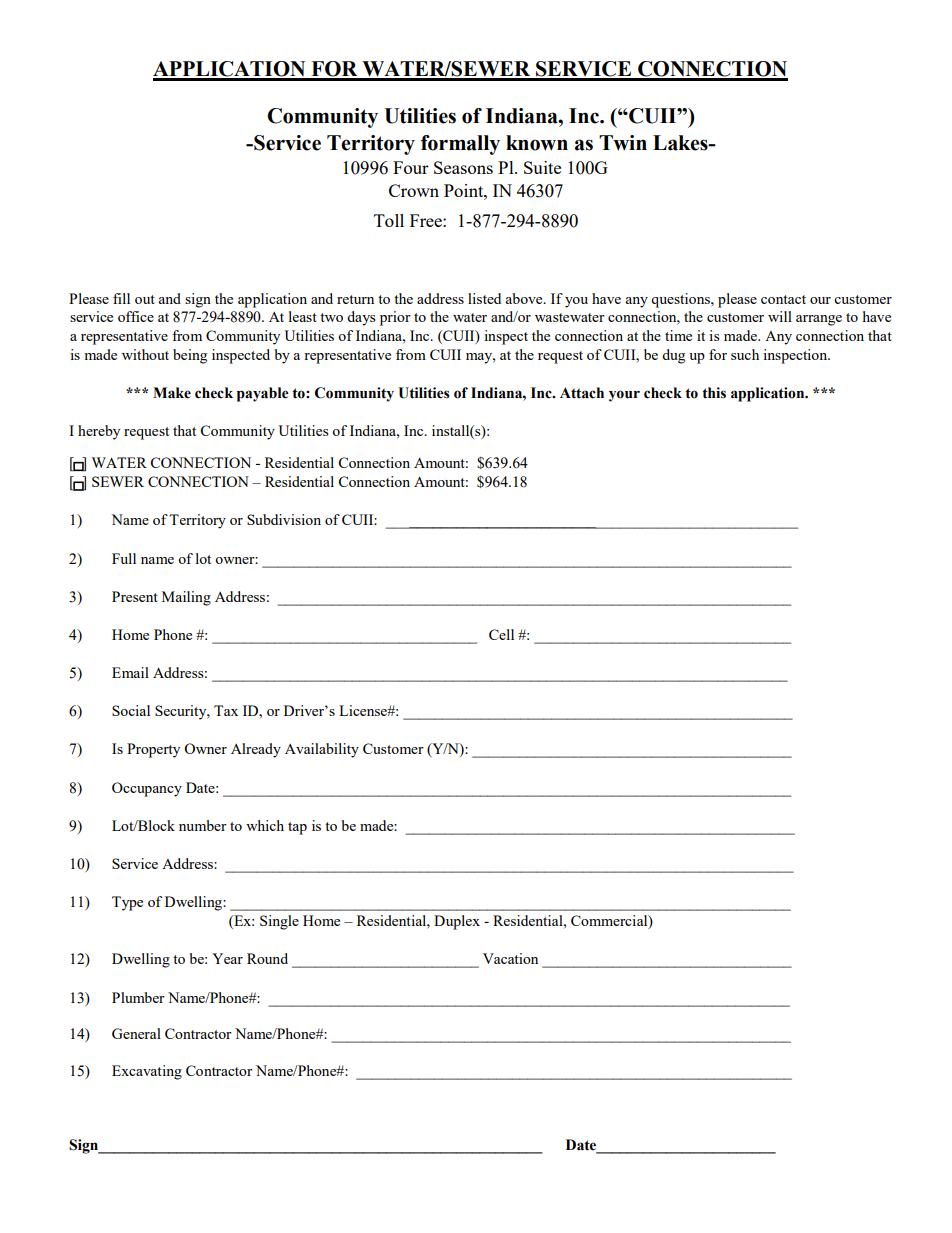  I want to click on Seasons, so click(463, 167).
